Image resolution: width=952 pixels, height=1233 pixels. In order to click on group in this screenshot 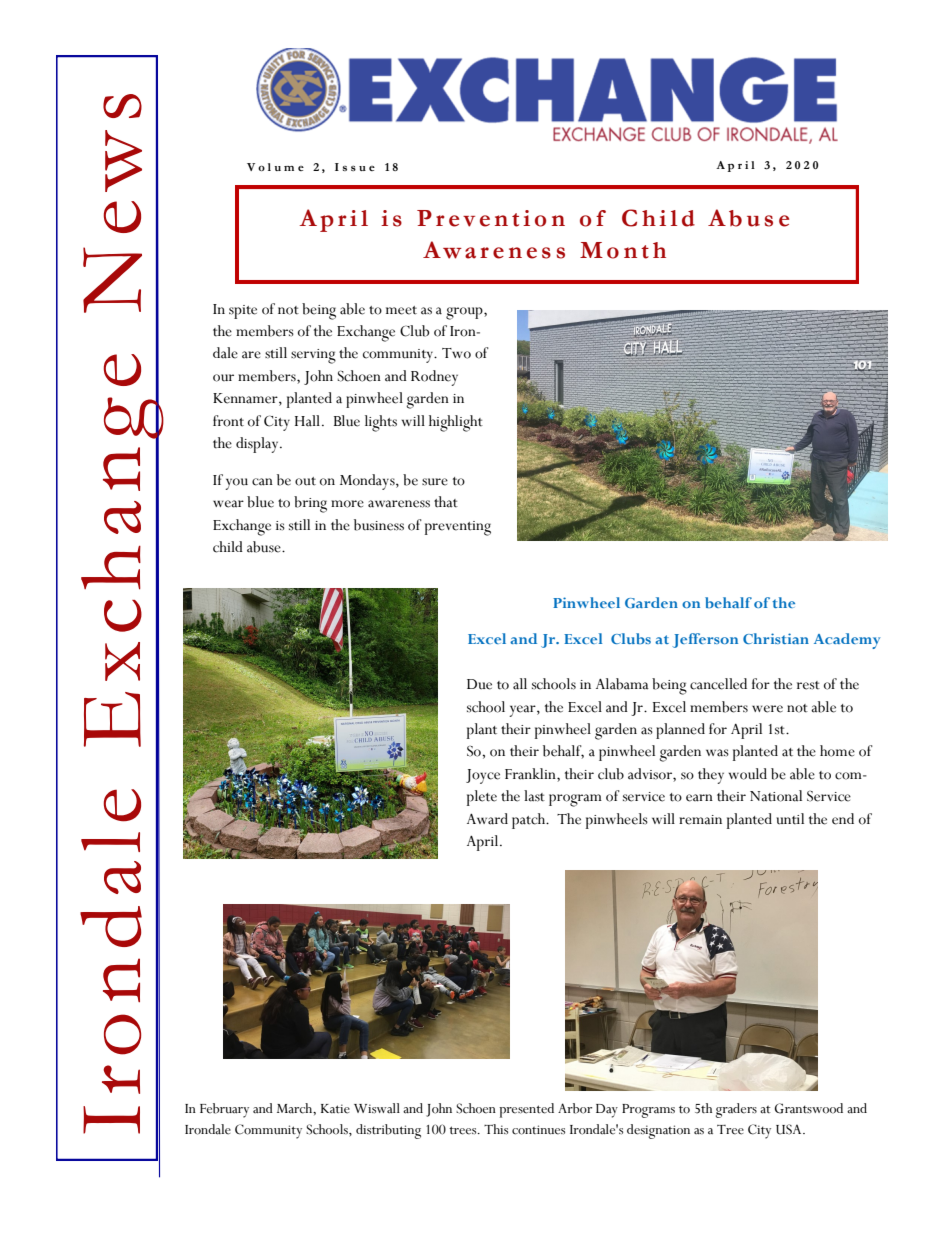, I will do `click(465, 313)`.
